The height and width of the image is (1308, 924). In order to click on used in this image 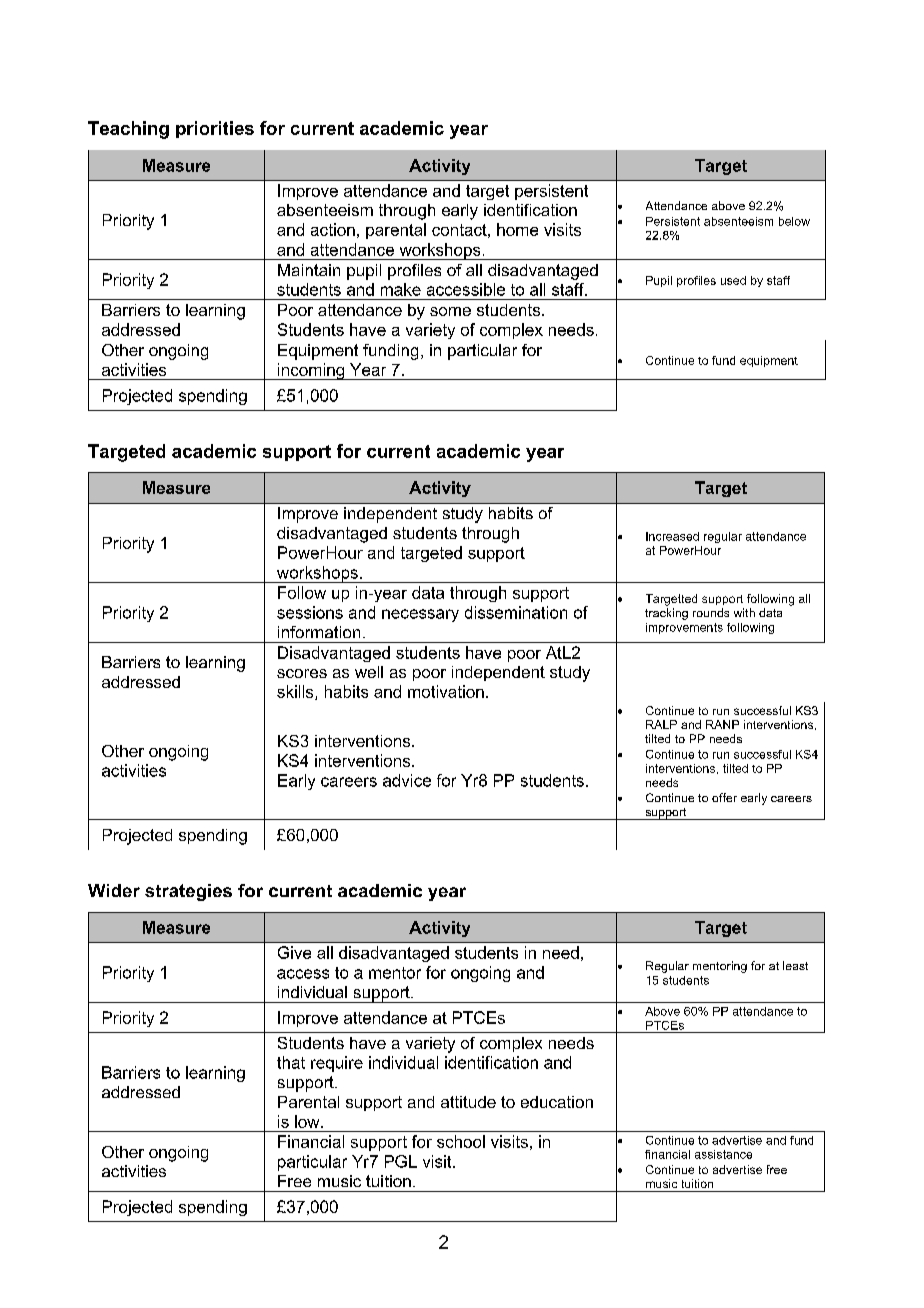, I will do `click(733, 280)`.
